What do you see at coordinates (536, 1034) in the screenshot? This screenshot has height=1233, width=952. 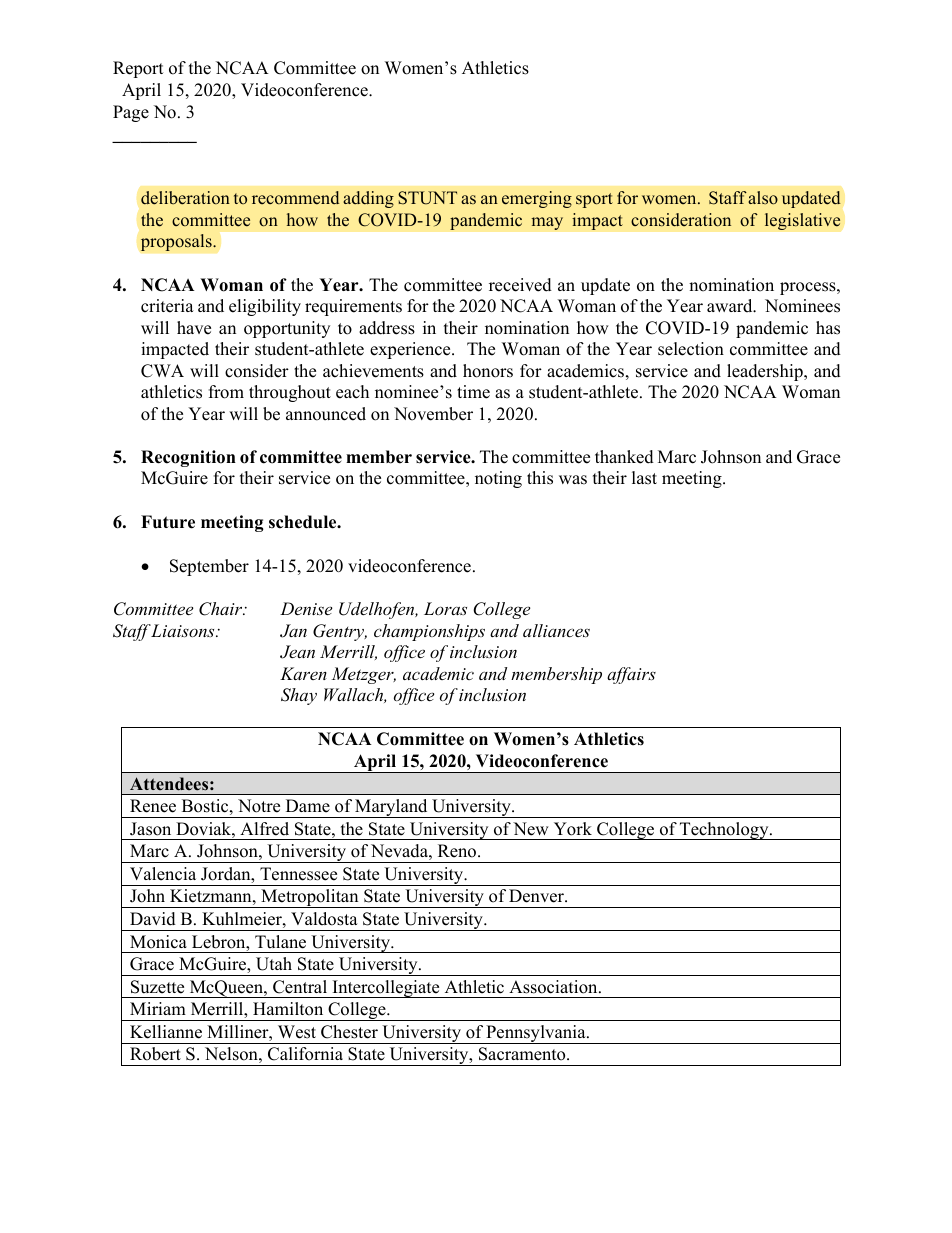 I see `Pennsylvania` at bounding box center [536, 1034].
